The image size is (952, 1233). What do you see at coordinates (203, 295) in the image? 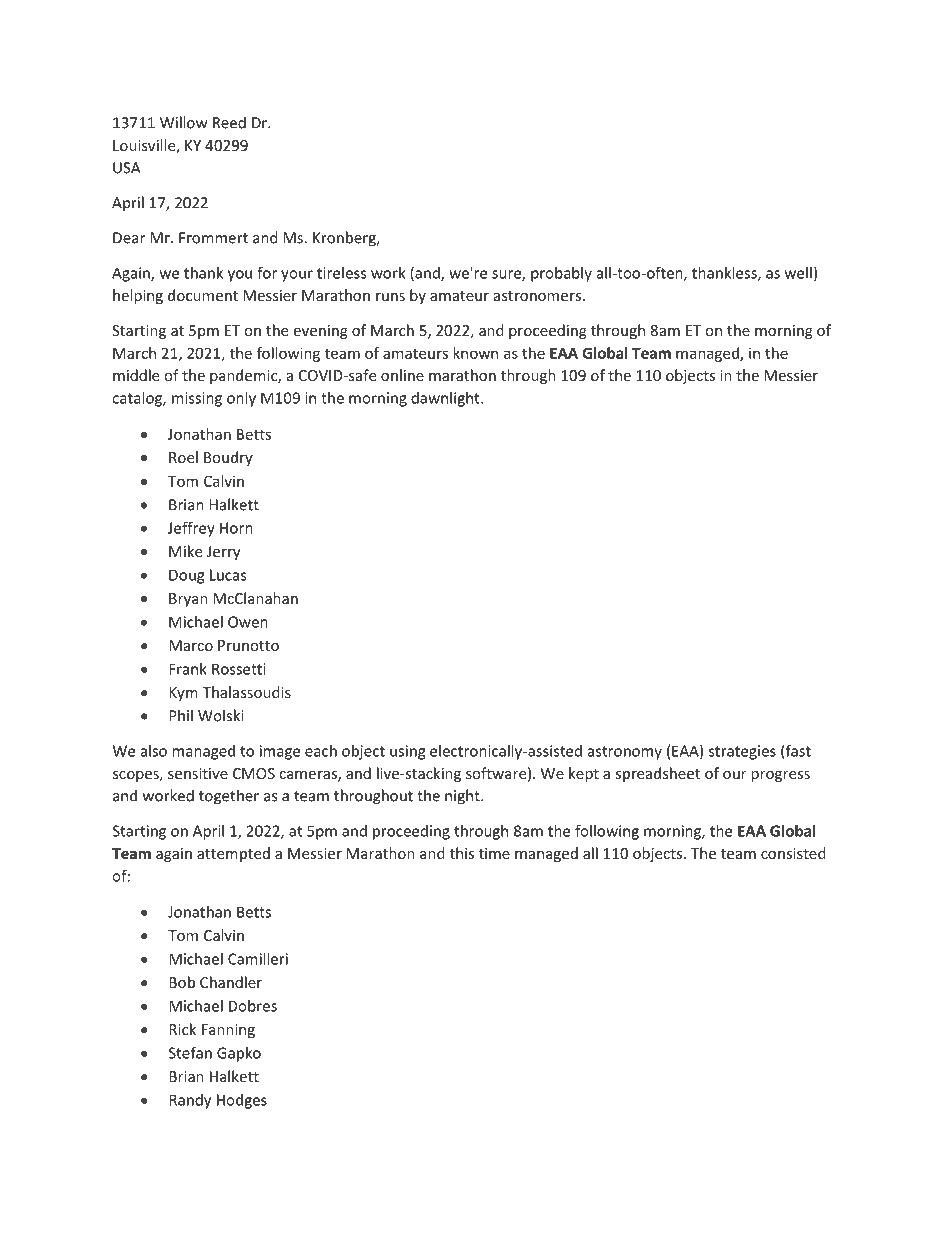
I see `document` at bounding box center [203, 295].
